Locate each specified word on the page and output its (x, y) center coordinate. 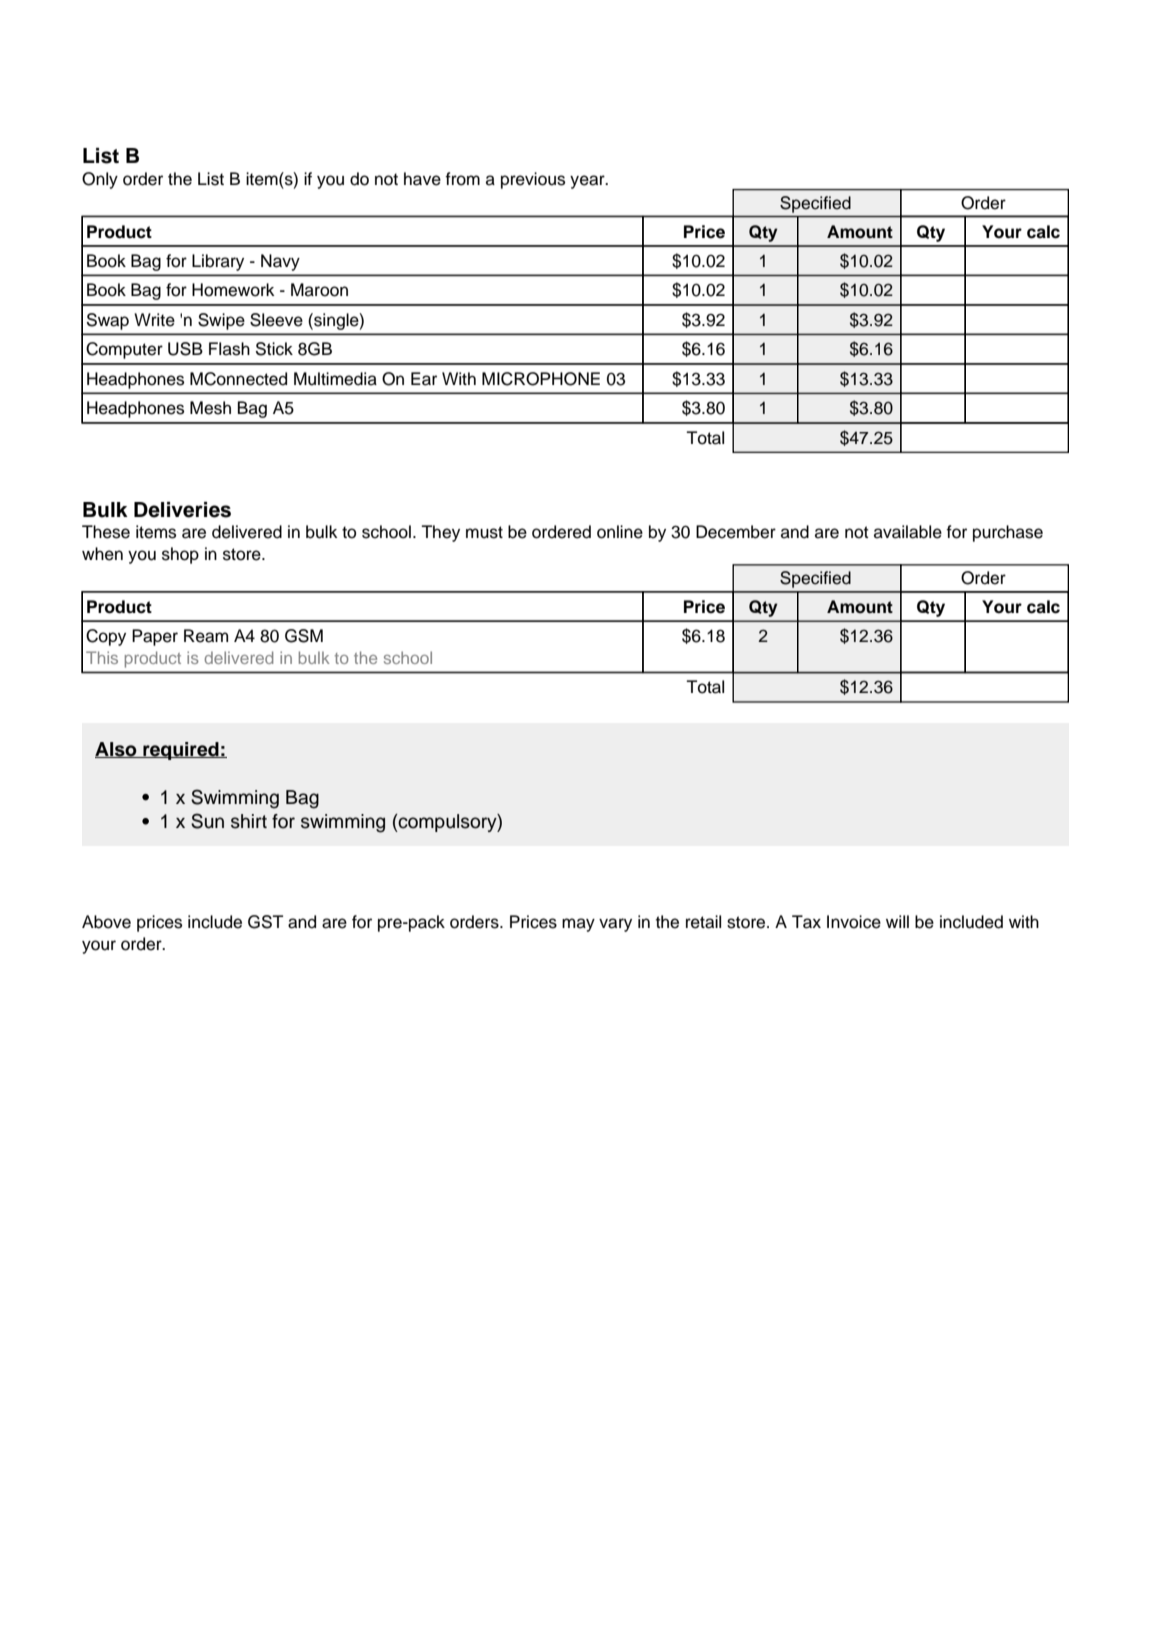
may (578, 925)
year (588, 182)
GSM (304, 636)
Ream (206, 636)
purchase (1008, 533)
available (908, 532)
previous (533, 180)
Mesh (210, 408)
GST (265, 922)
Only (100, 180)
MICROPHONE (541, 379)
